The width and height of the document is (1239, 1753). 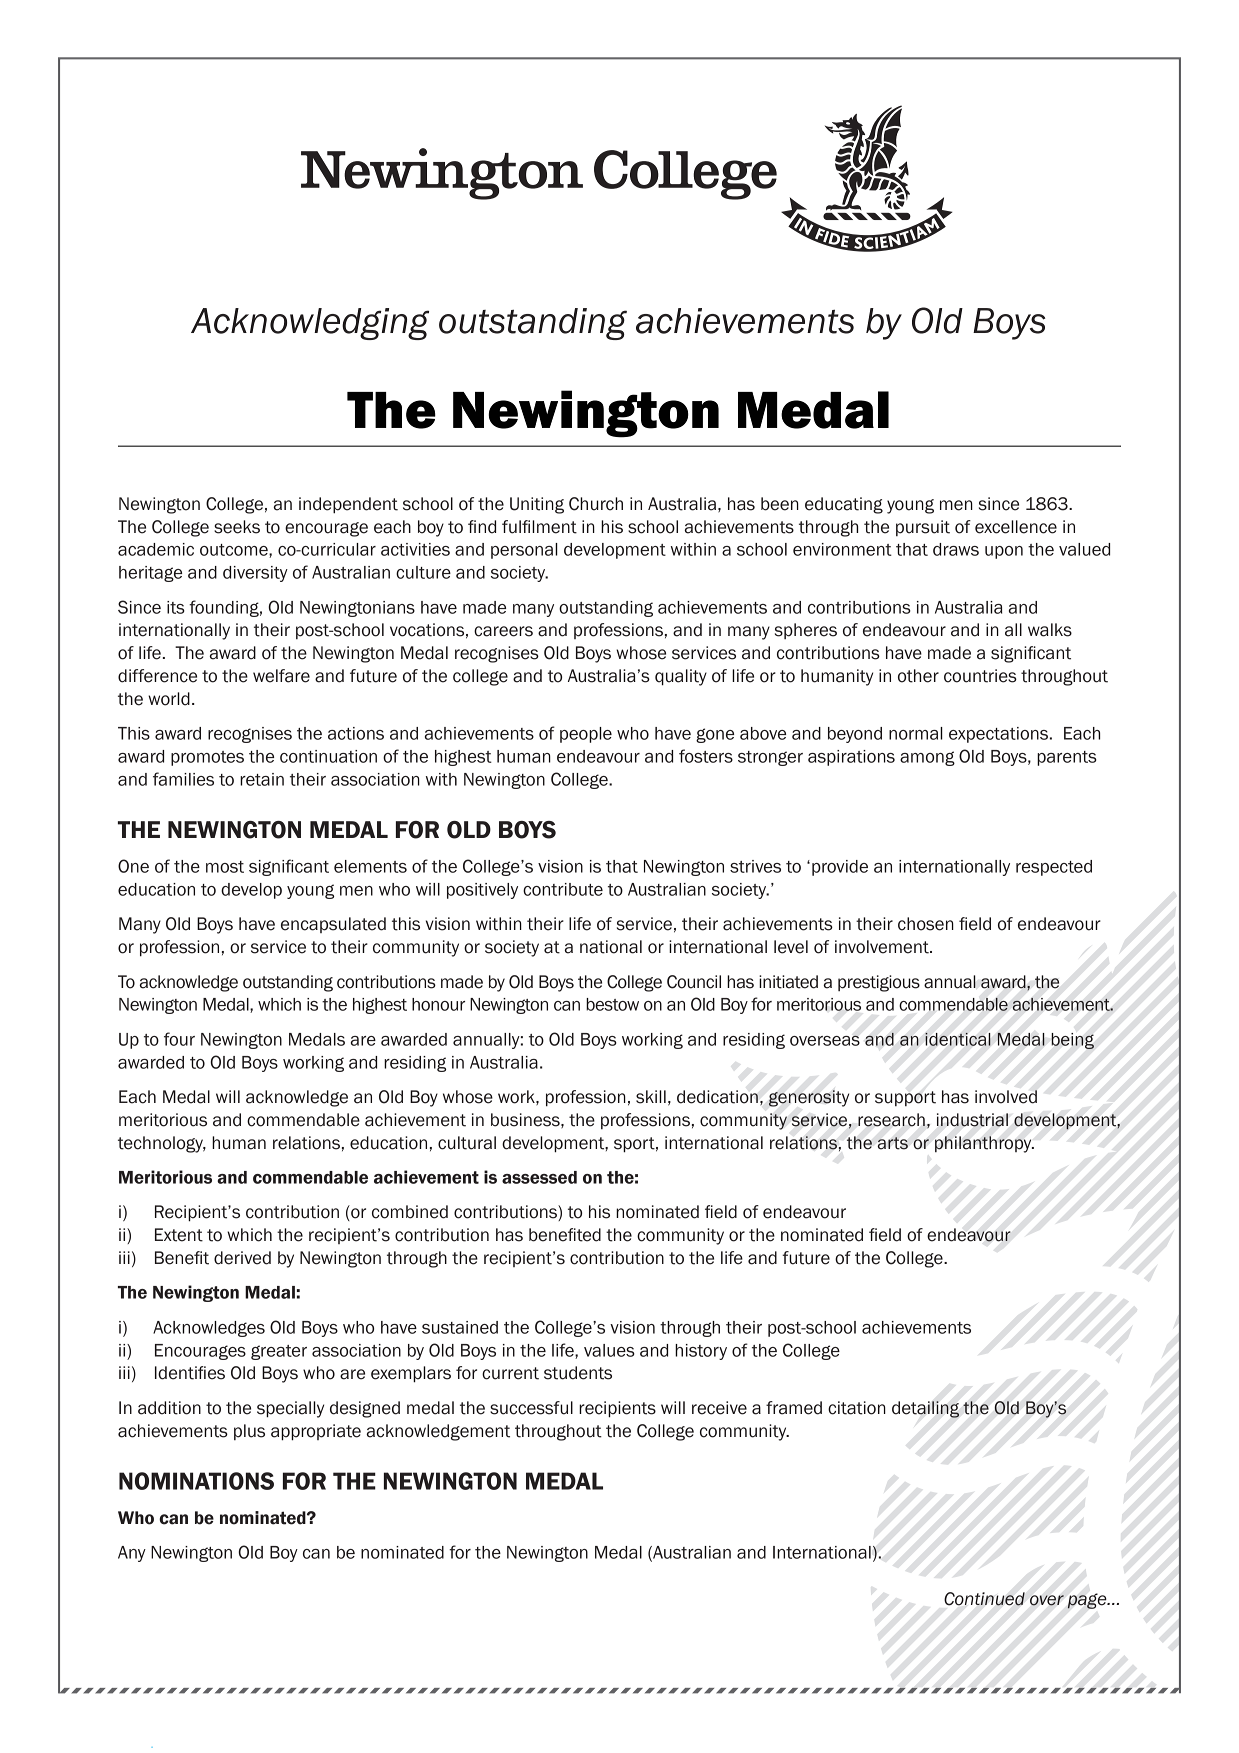 I want to click on excellence, so click(x=1016, y=527).
